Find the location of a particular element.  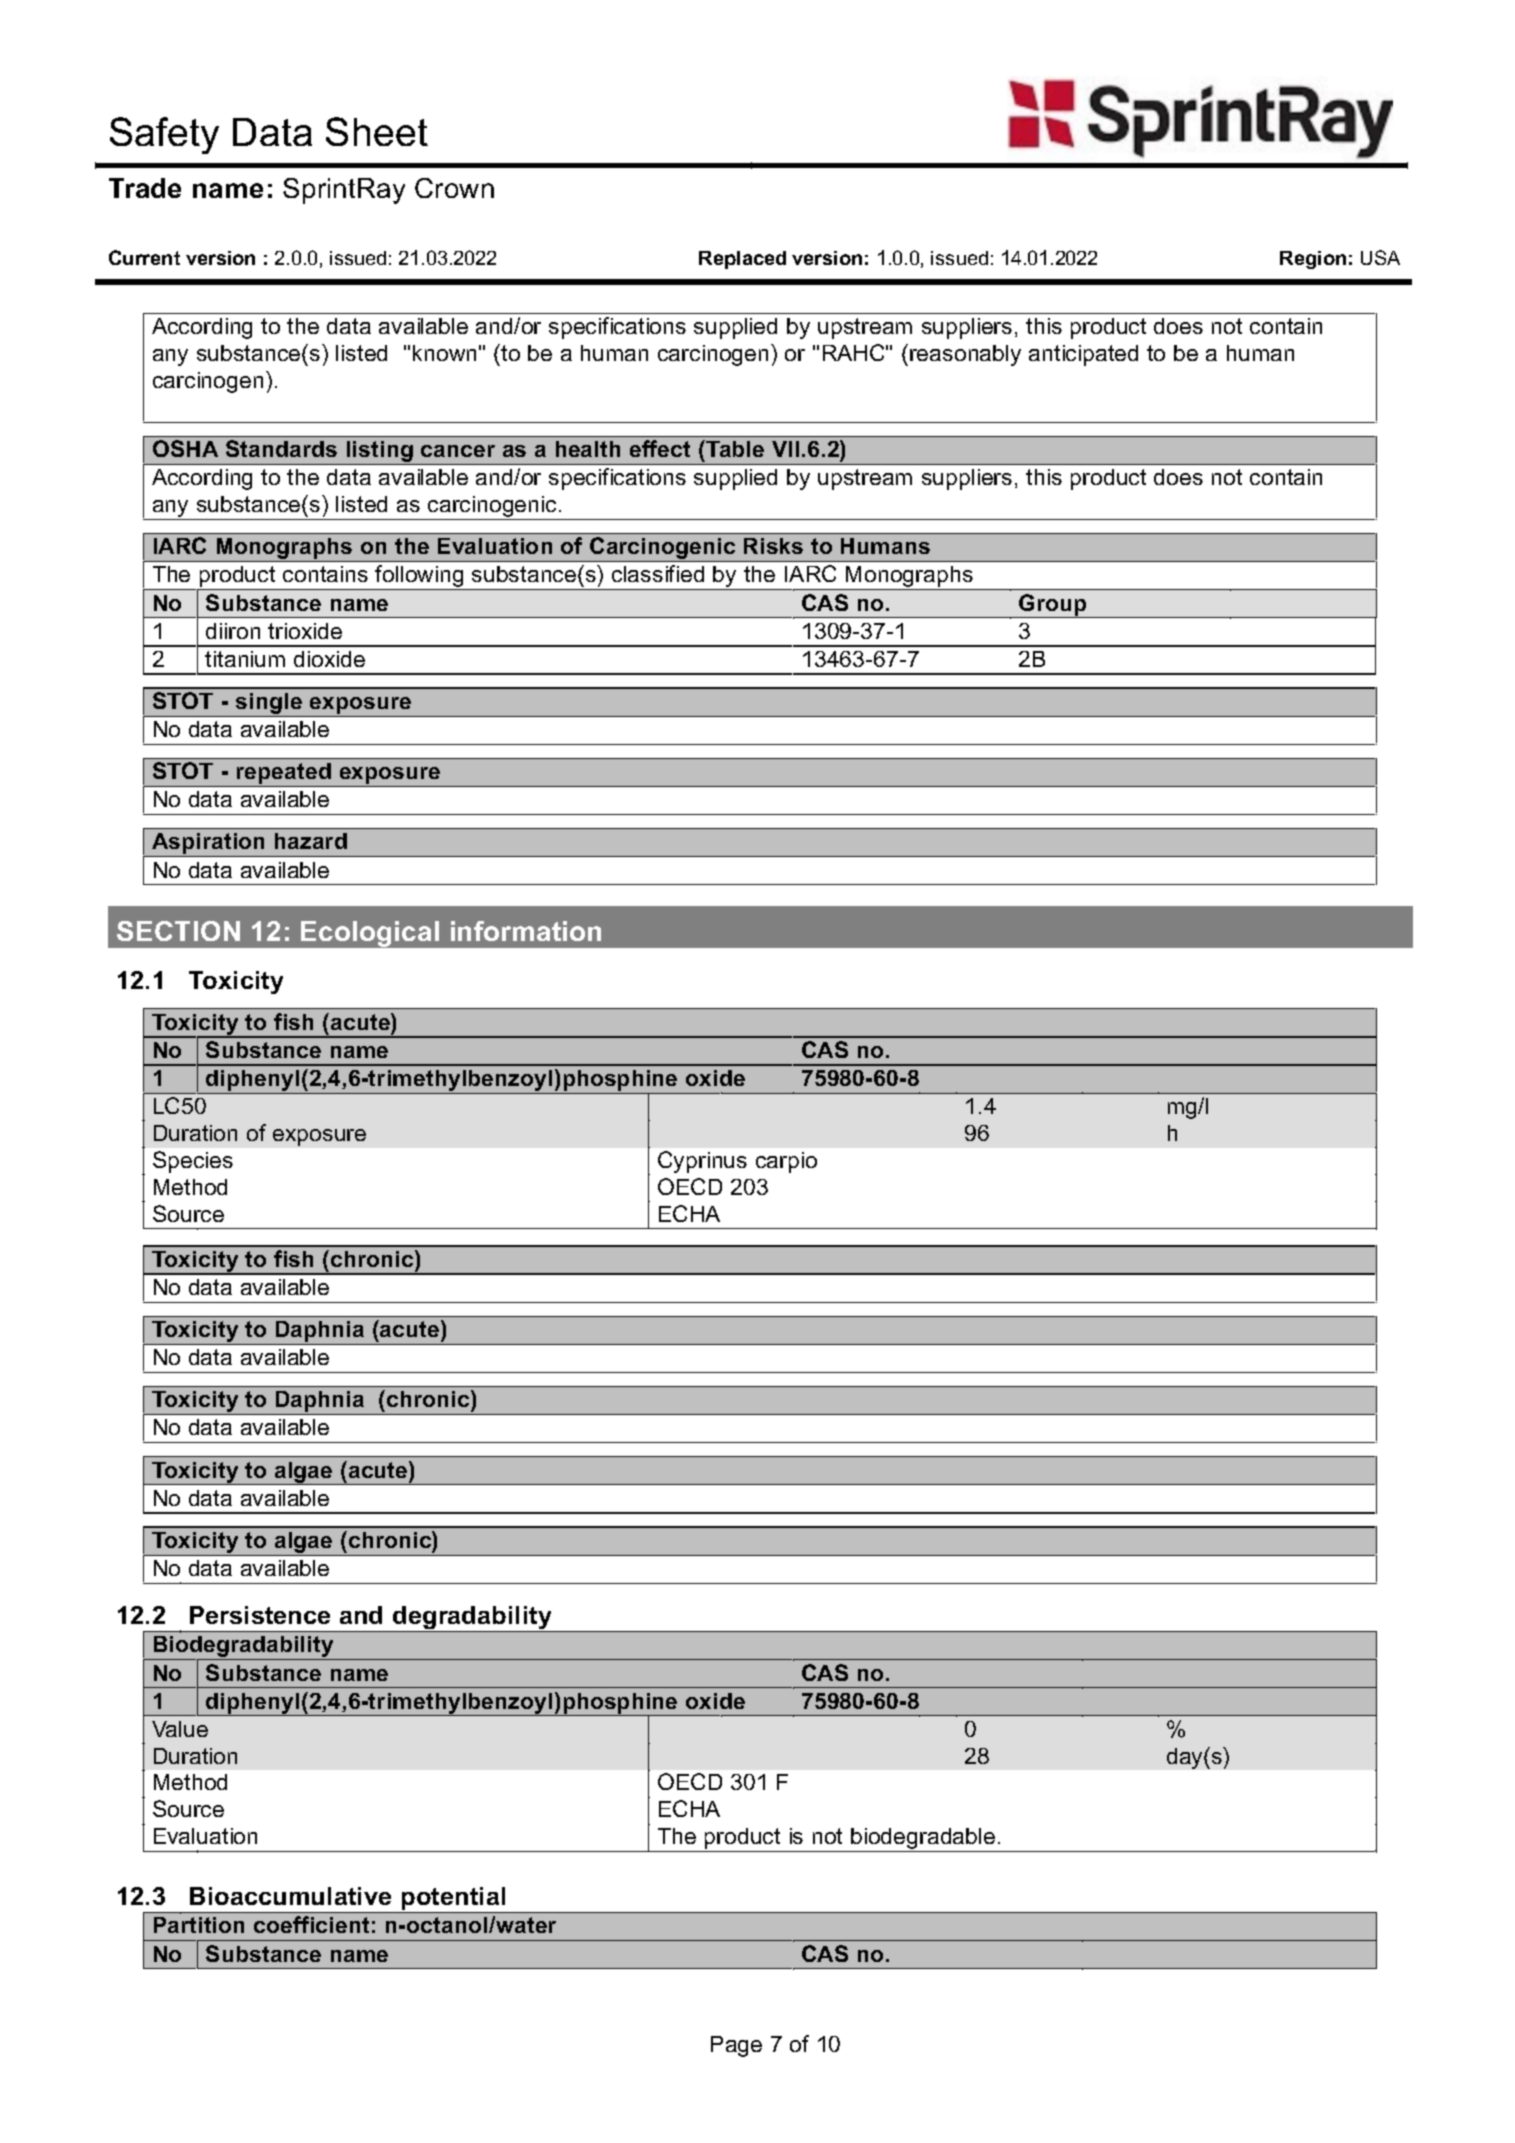

Region is located at coordinates (1313, 260).
